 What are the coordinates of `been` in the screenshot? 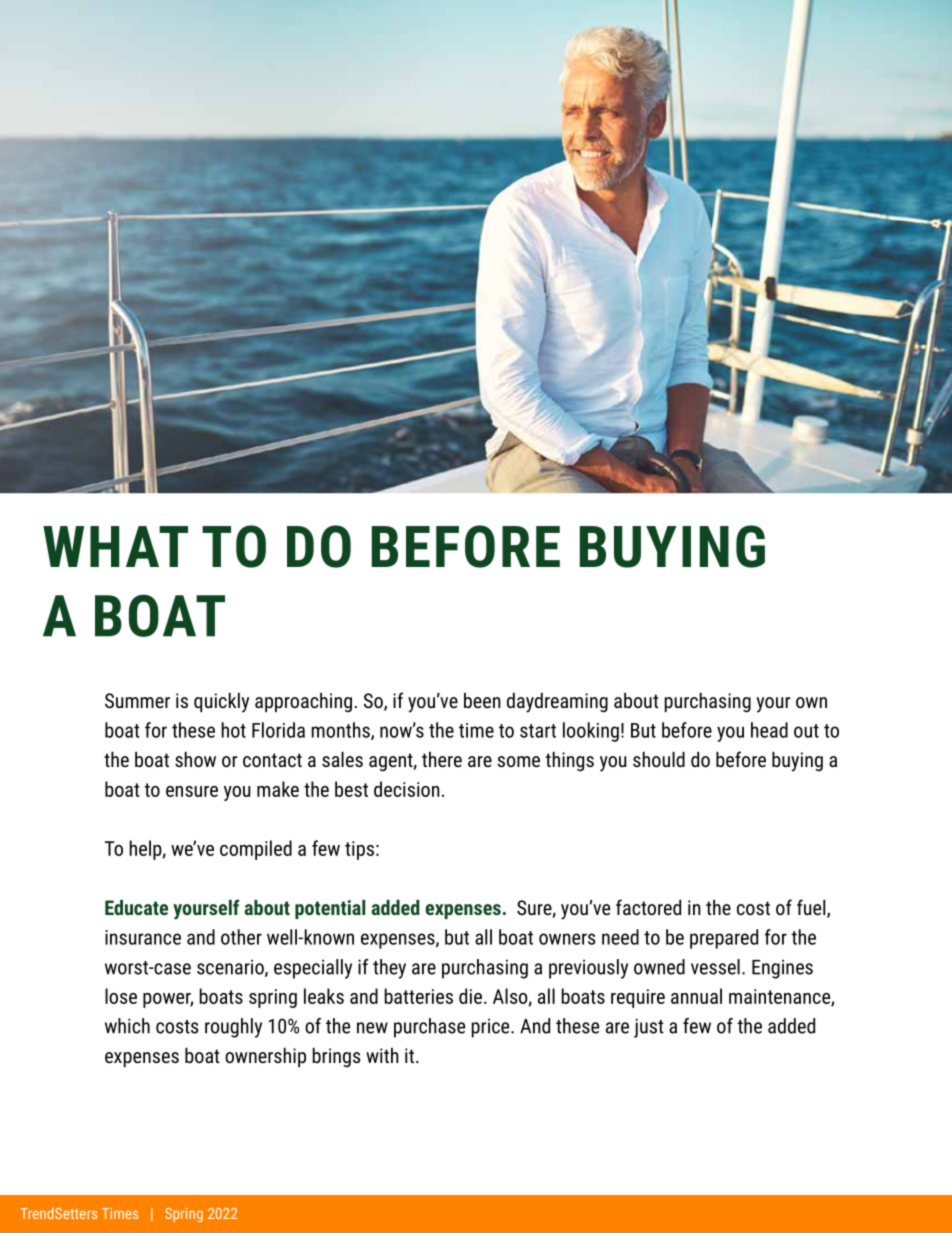 It's located at (482, 700).
